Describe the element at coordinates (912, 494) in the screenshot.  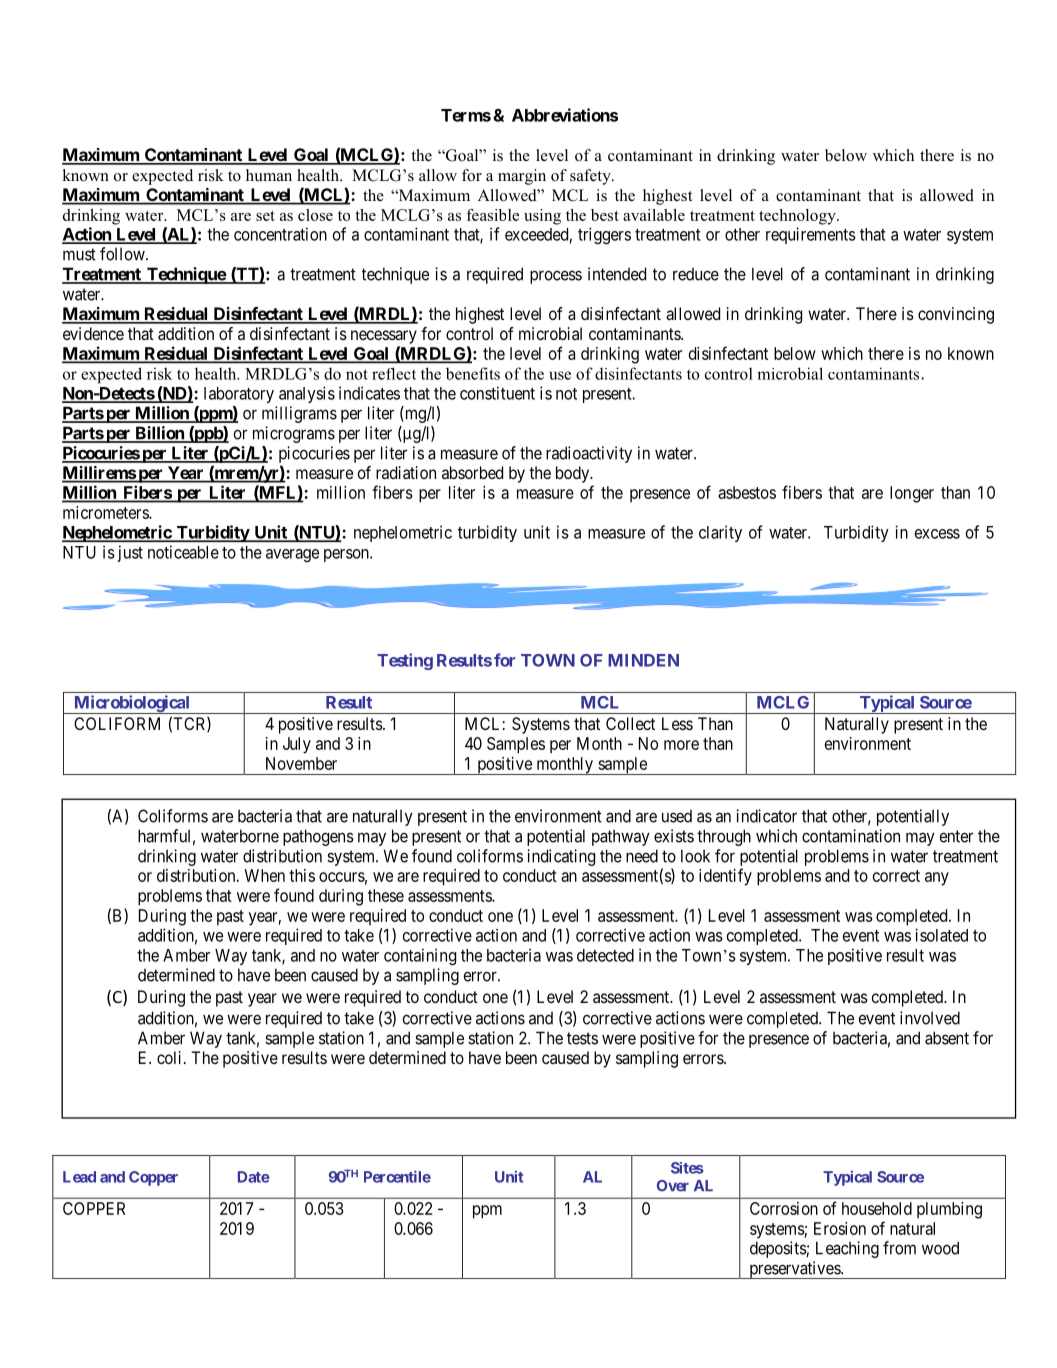
I see `longer` at that location.
